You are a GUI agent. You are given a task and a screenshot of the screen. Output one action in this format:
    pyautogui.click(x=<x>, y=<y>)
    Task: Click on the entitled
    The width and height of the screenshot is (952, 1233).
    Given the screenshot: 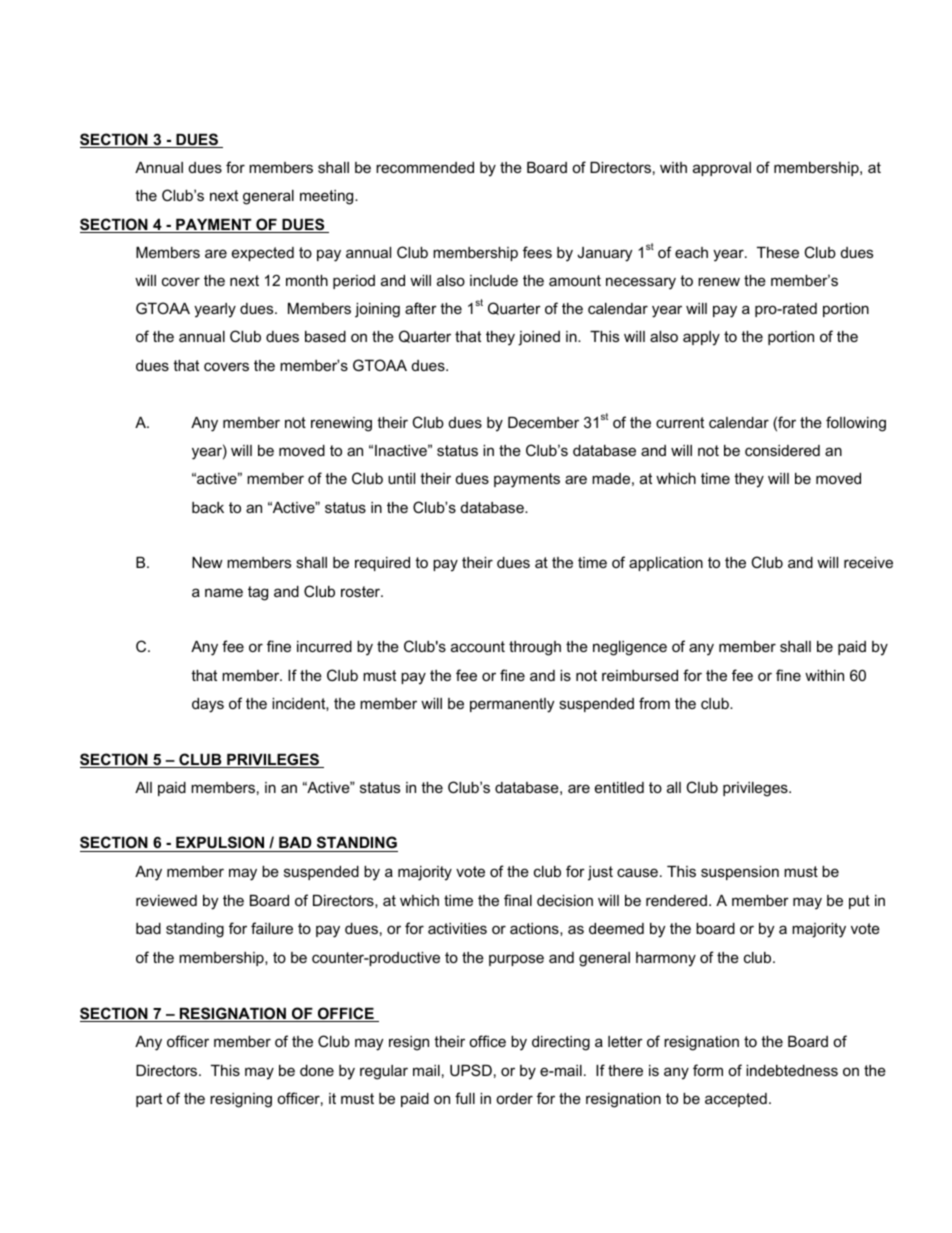 What is the action you would take?
    pyautogui.click(x=619, y=787)
